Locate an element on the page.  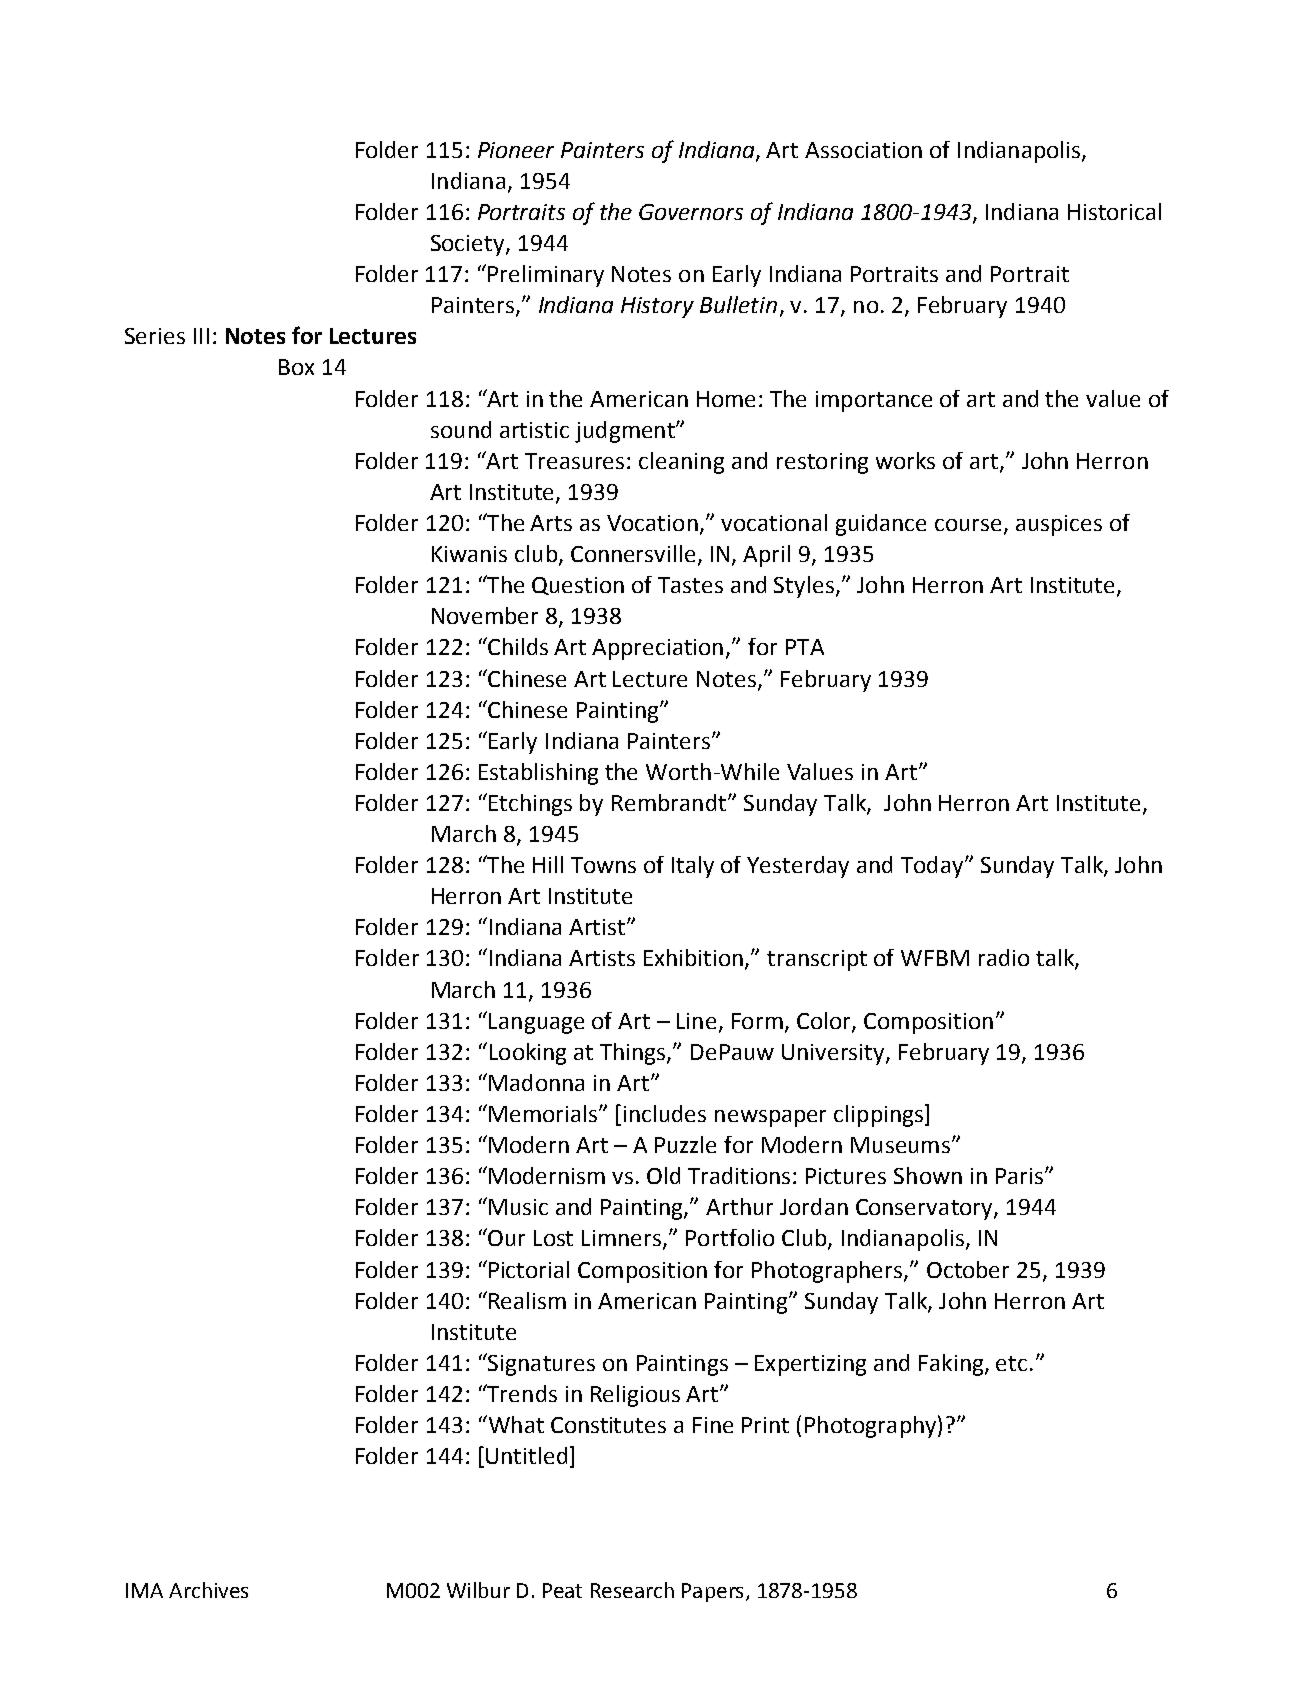
Etchings is located at coordinates (530, 805).
